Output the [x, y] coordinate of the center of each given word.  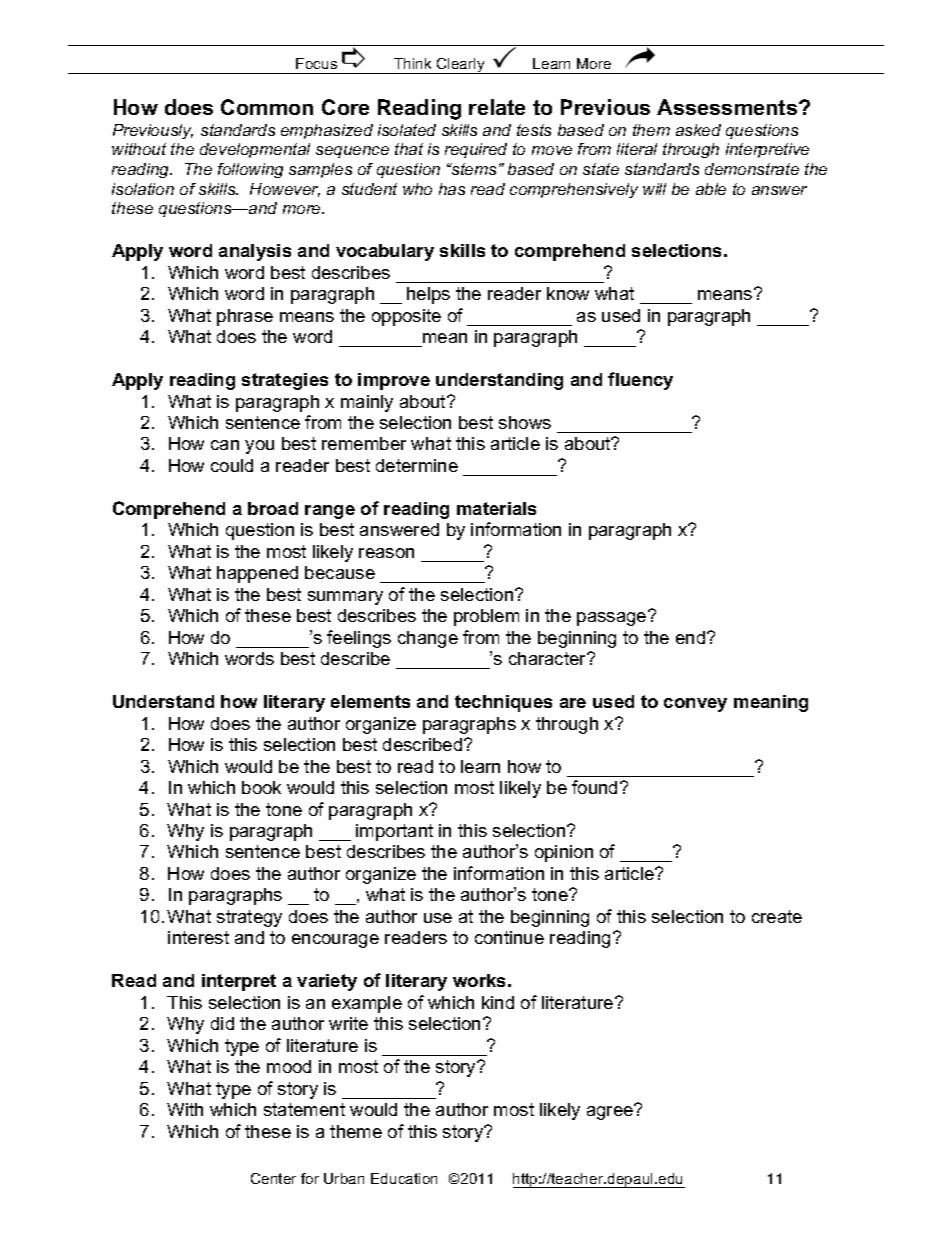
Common [267, 107]
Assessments [728, 107]
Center [273, 1178]
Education [404, 1178]
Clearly [461, 66]
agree [611, 1112]
